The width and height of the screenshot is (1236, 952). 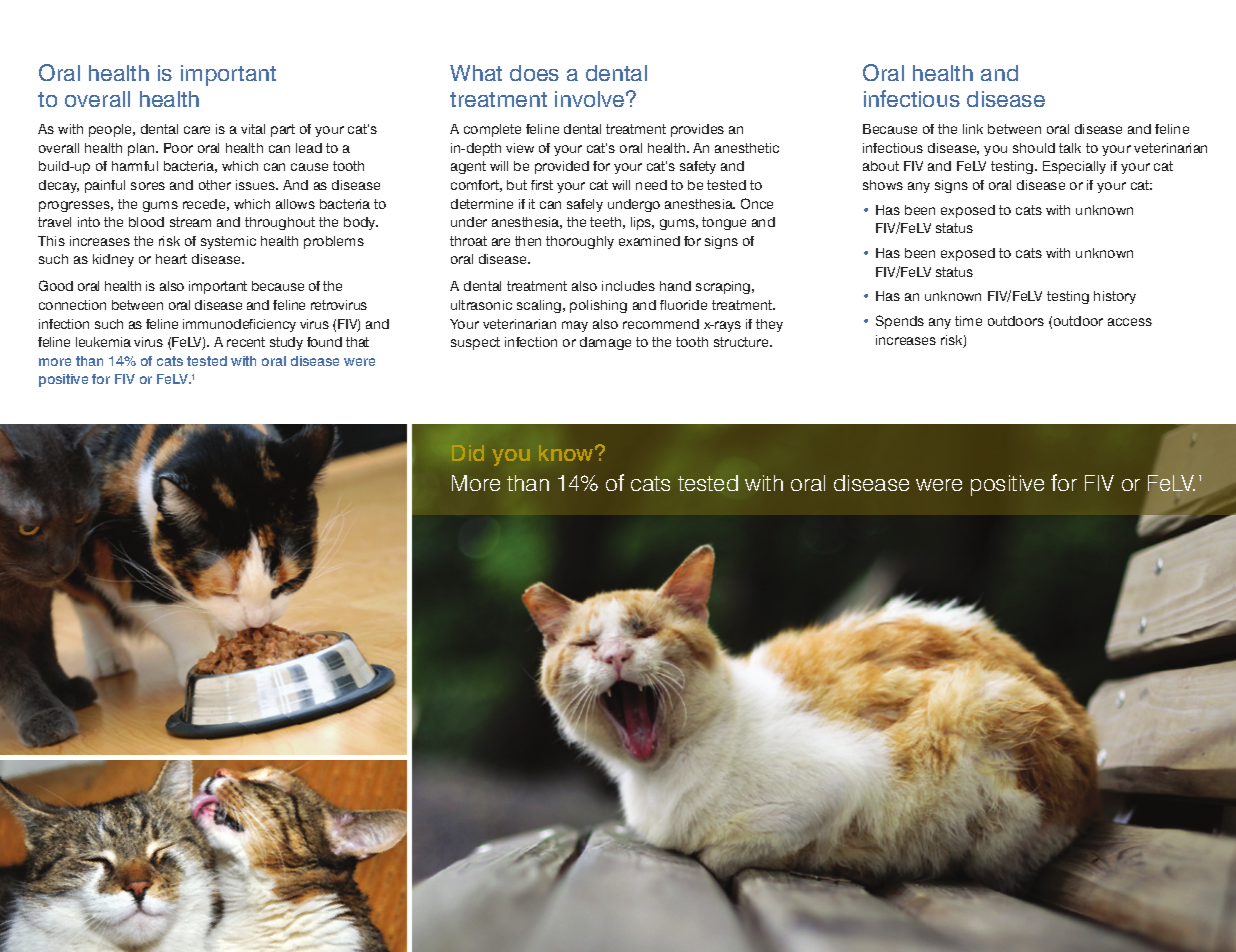 I want to click on link, so click(x=973, y=129).
